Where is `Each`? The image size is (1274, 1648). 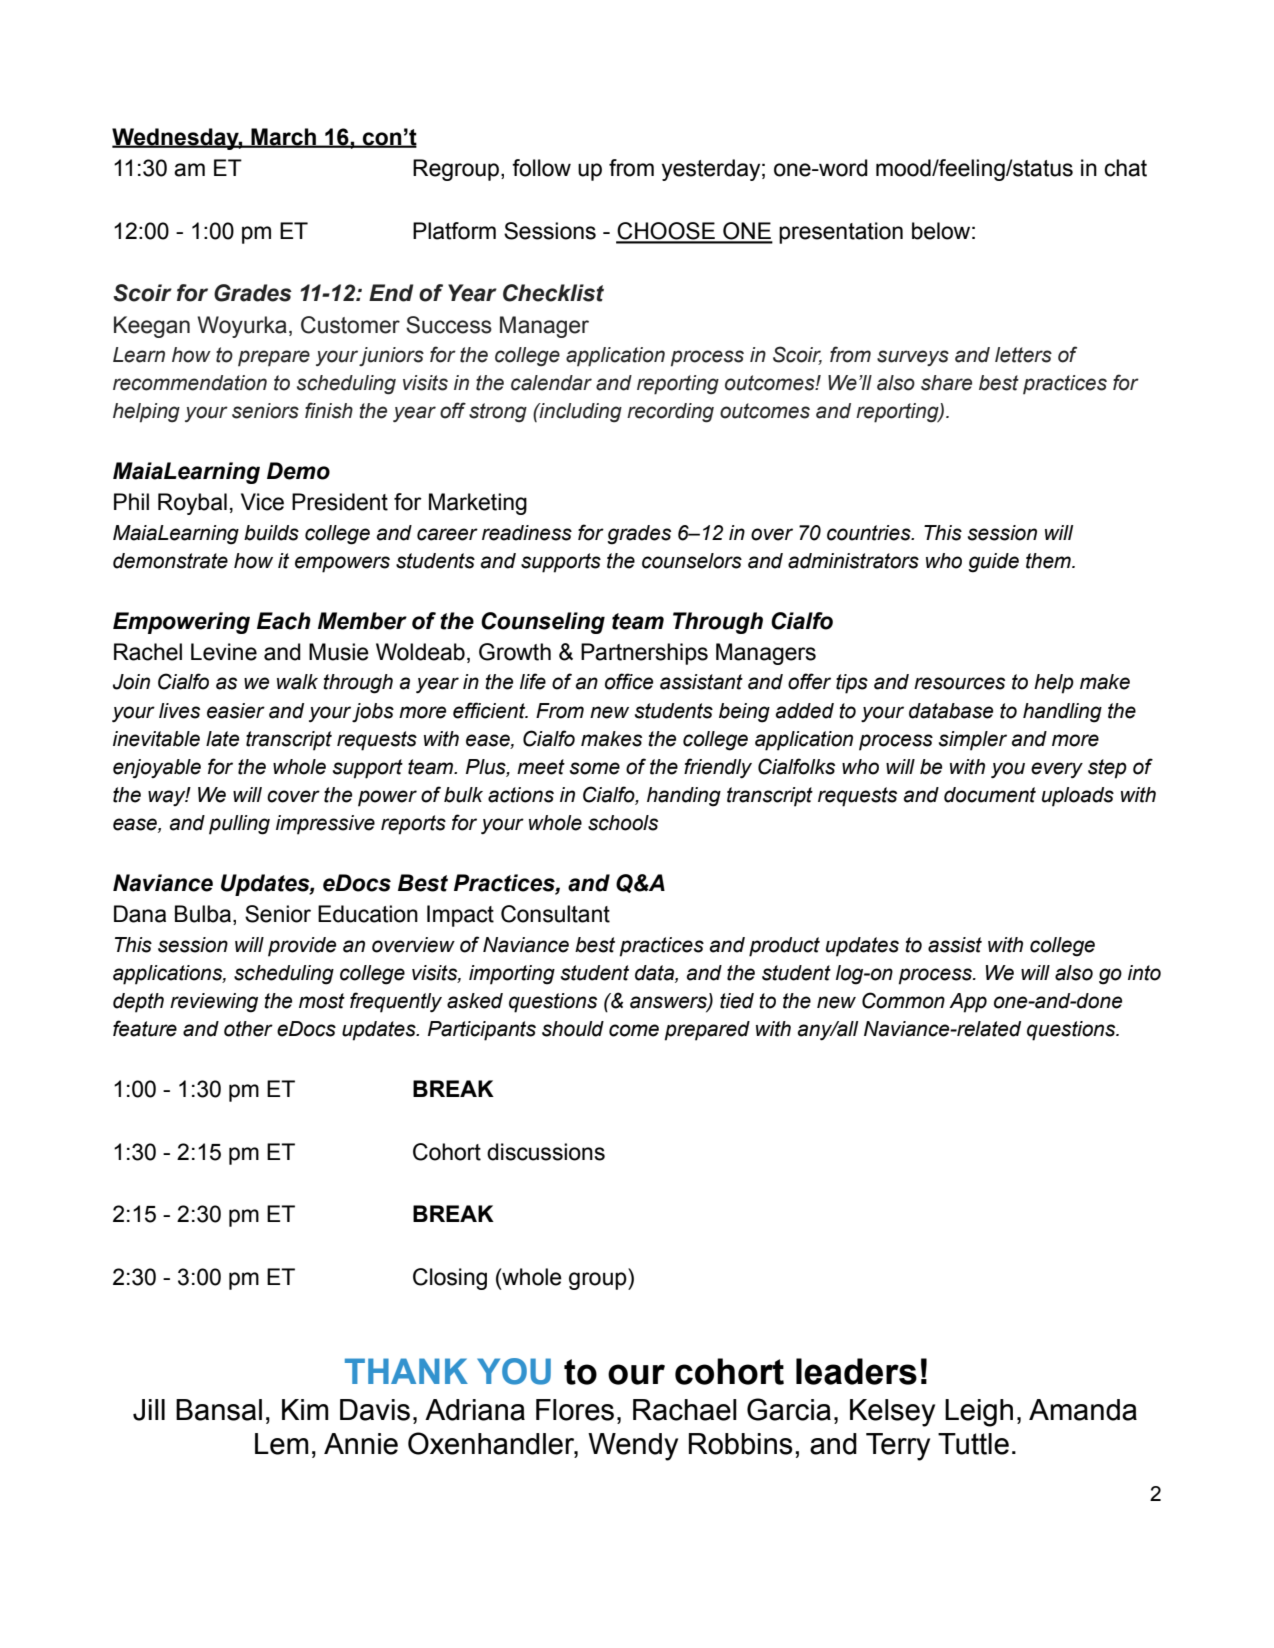
Each is located at coordinates (284, 621).
